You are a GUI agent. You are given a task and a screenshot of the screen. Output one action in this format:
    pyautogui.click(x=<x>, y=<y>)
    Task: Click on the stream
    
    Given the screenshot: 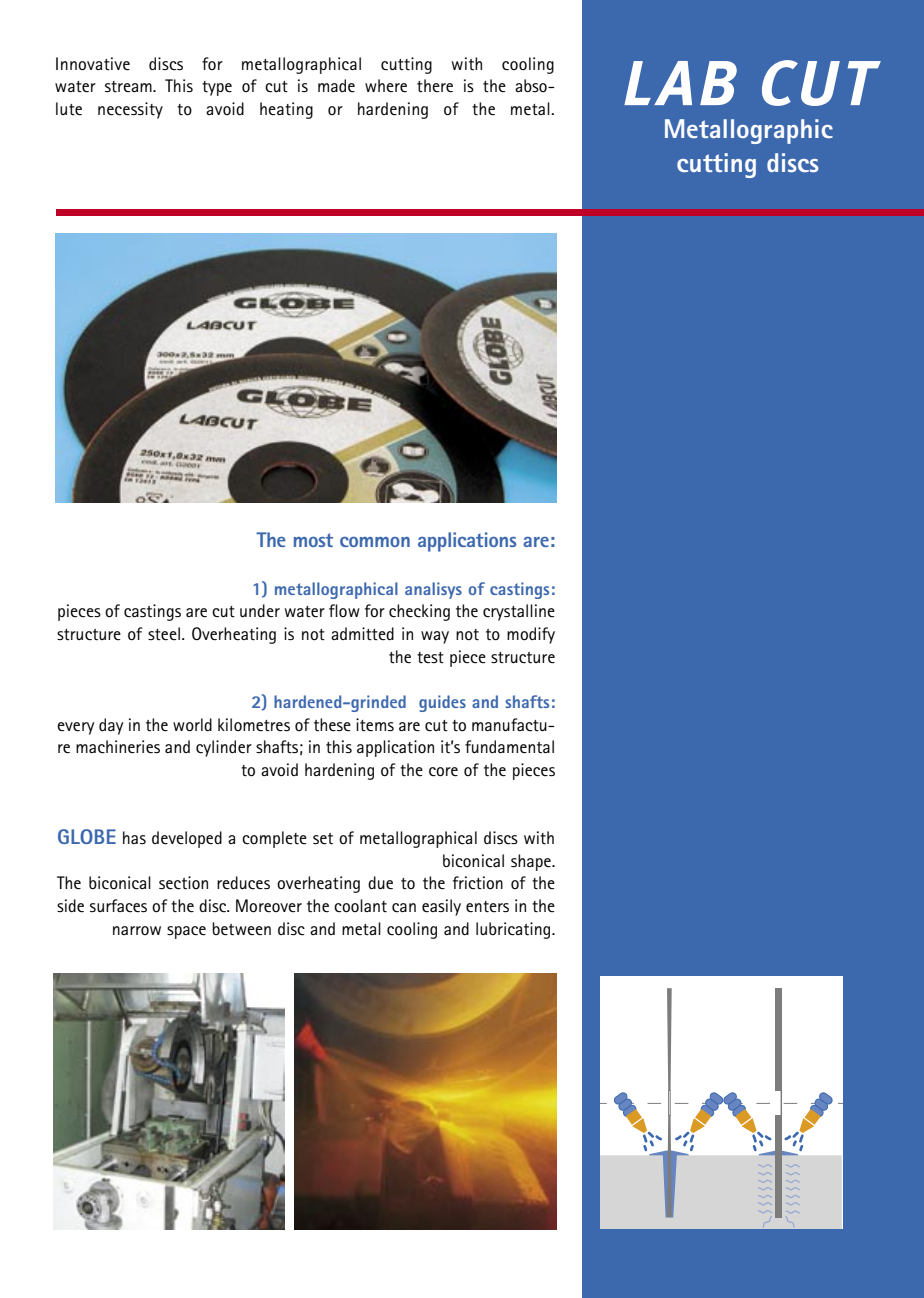 What is the action you would take?
    pyautogui.click(x=129, y=87)
